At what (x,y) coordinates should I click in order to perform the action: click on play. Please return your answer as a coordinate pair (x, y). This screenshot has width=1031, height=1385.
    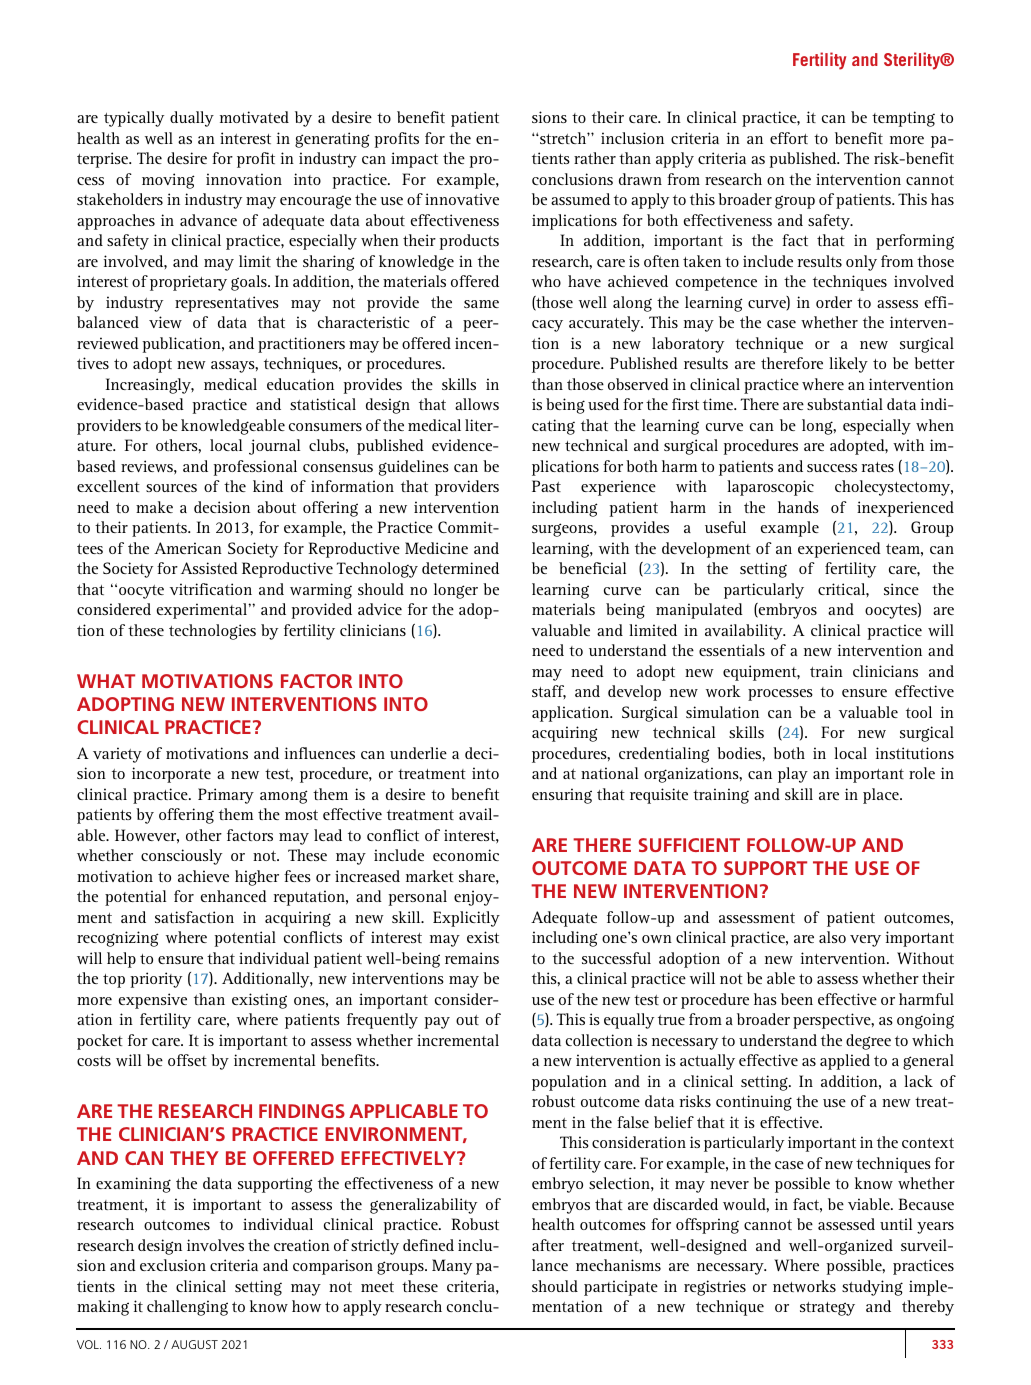
    Looking at the image, I should click on (793, 775).
